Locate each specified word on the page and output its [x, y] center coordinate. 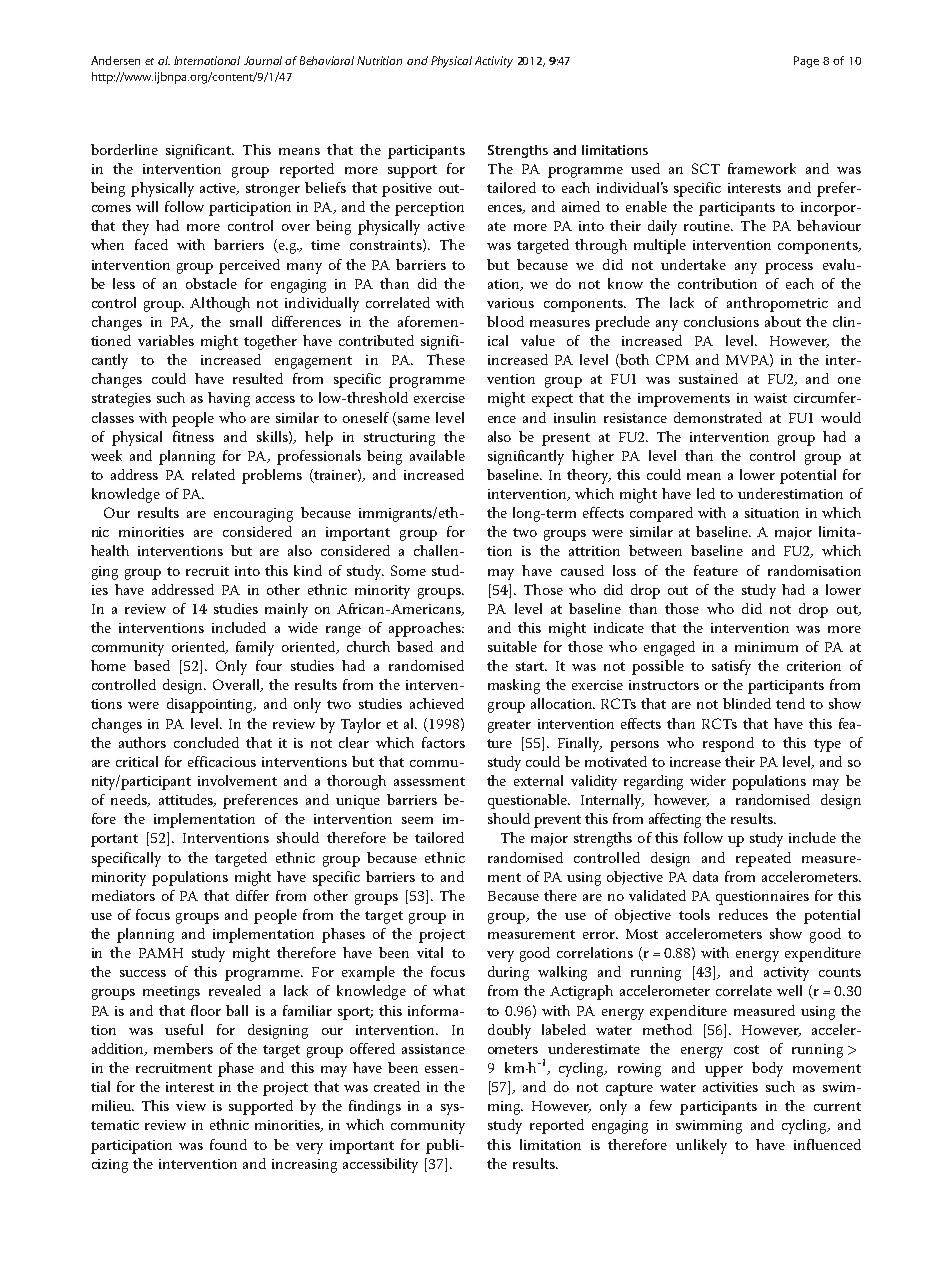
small [246, 321]
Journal [263, 60]
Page [806, 62]
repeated [763, 859]
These [446, 359]
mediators [123, 895]
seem [417, 820]
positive [407, 190]
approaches [426, 629]
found [228, 1144]
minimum [766, 647]
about [783, 321]
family [255, 648]
